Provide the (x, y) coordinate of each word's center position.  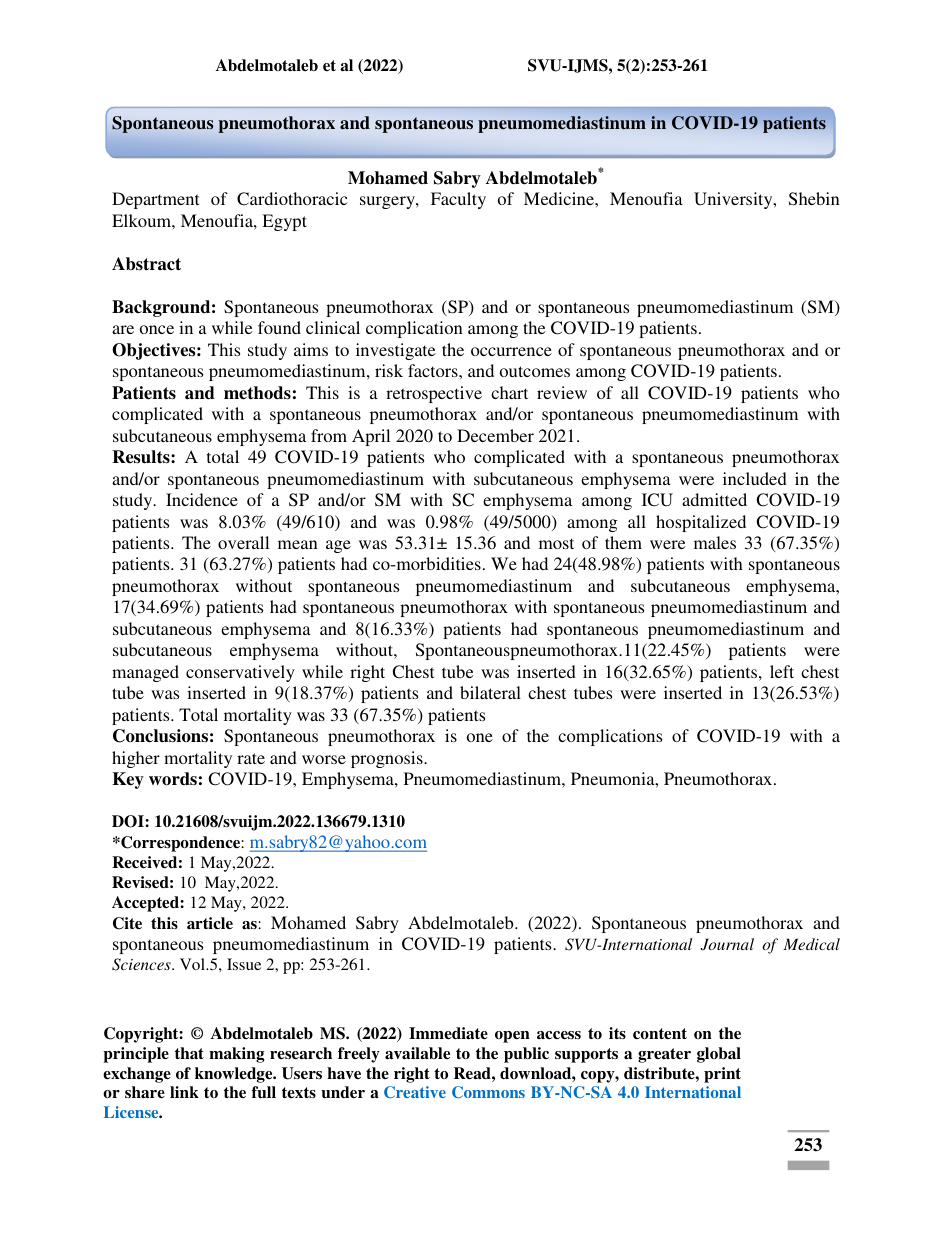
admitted (714, 499)
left (782, 671)
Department (155, 200)
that (189, 1053)
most (556, 543)
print (722, 1075)
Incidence (202, 499)
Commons (488, 1092)
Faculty (458, 200)
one (480, 737)
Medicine (560, 198)
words (173, 779)
